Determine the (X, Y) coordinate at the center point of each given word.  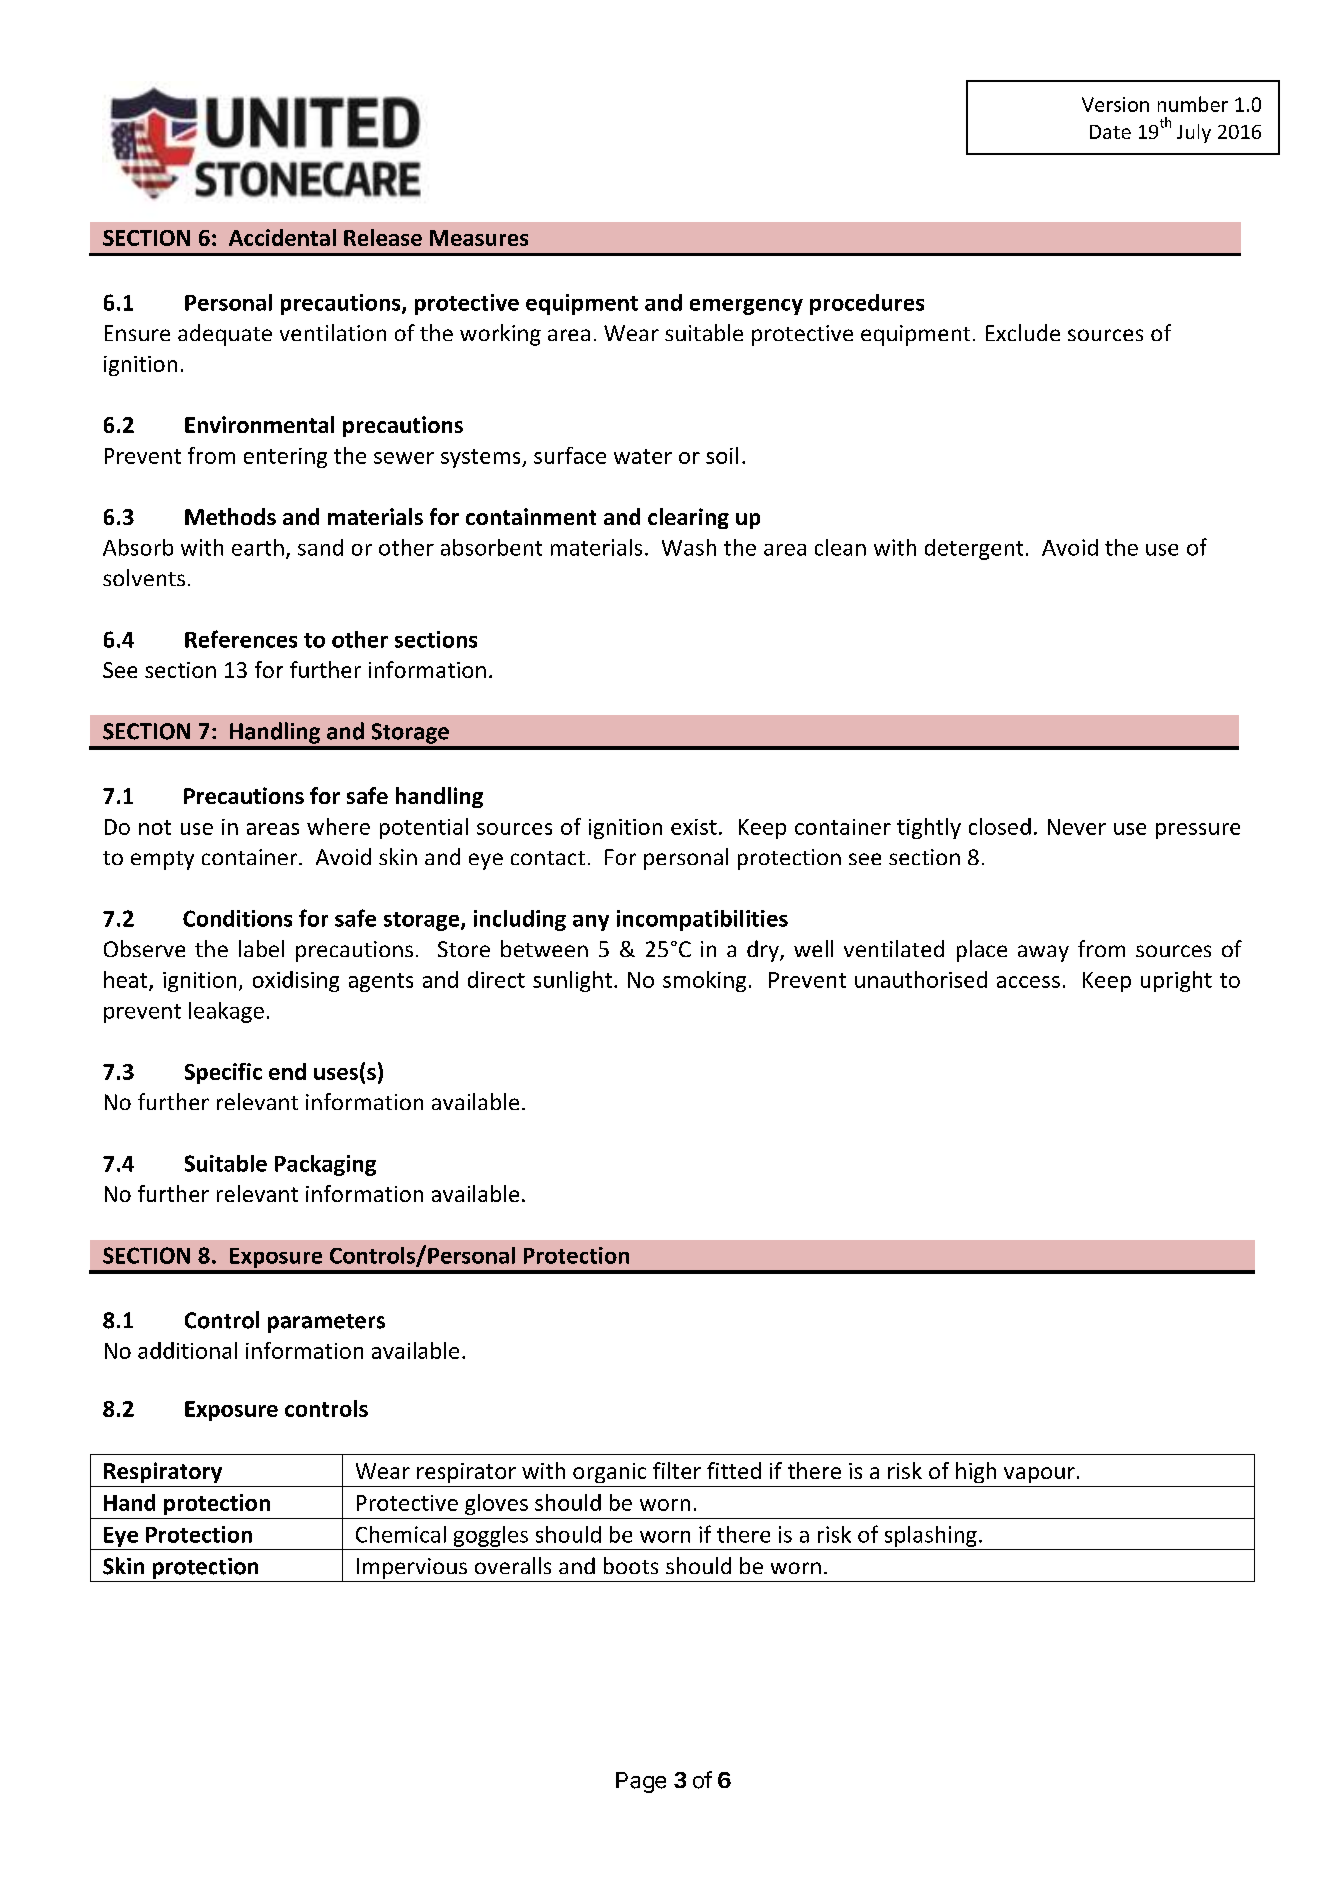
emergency (746, 307)
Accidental (282, 237)
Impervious (412, 1568)
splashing (931, 1536)
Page (641, 1782)
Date (1110, 132)
